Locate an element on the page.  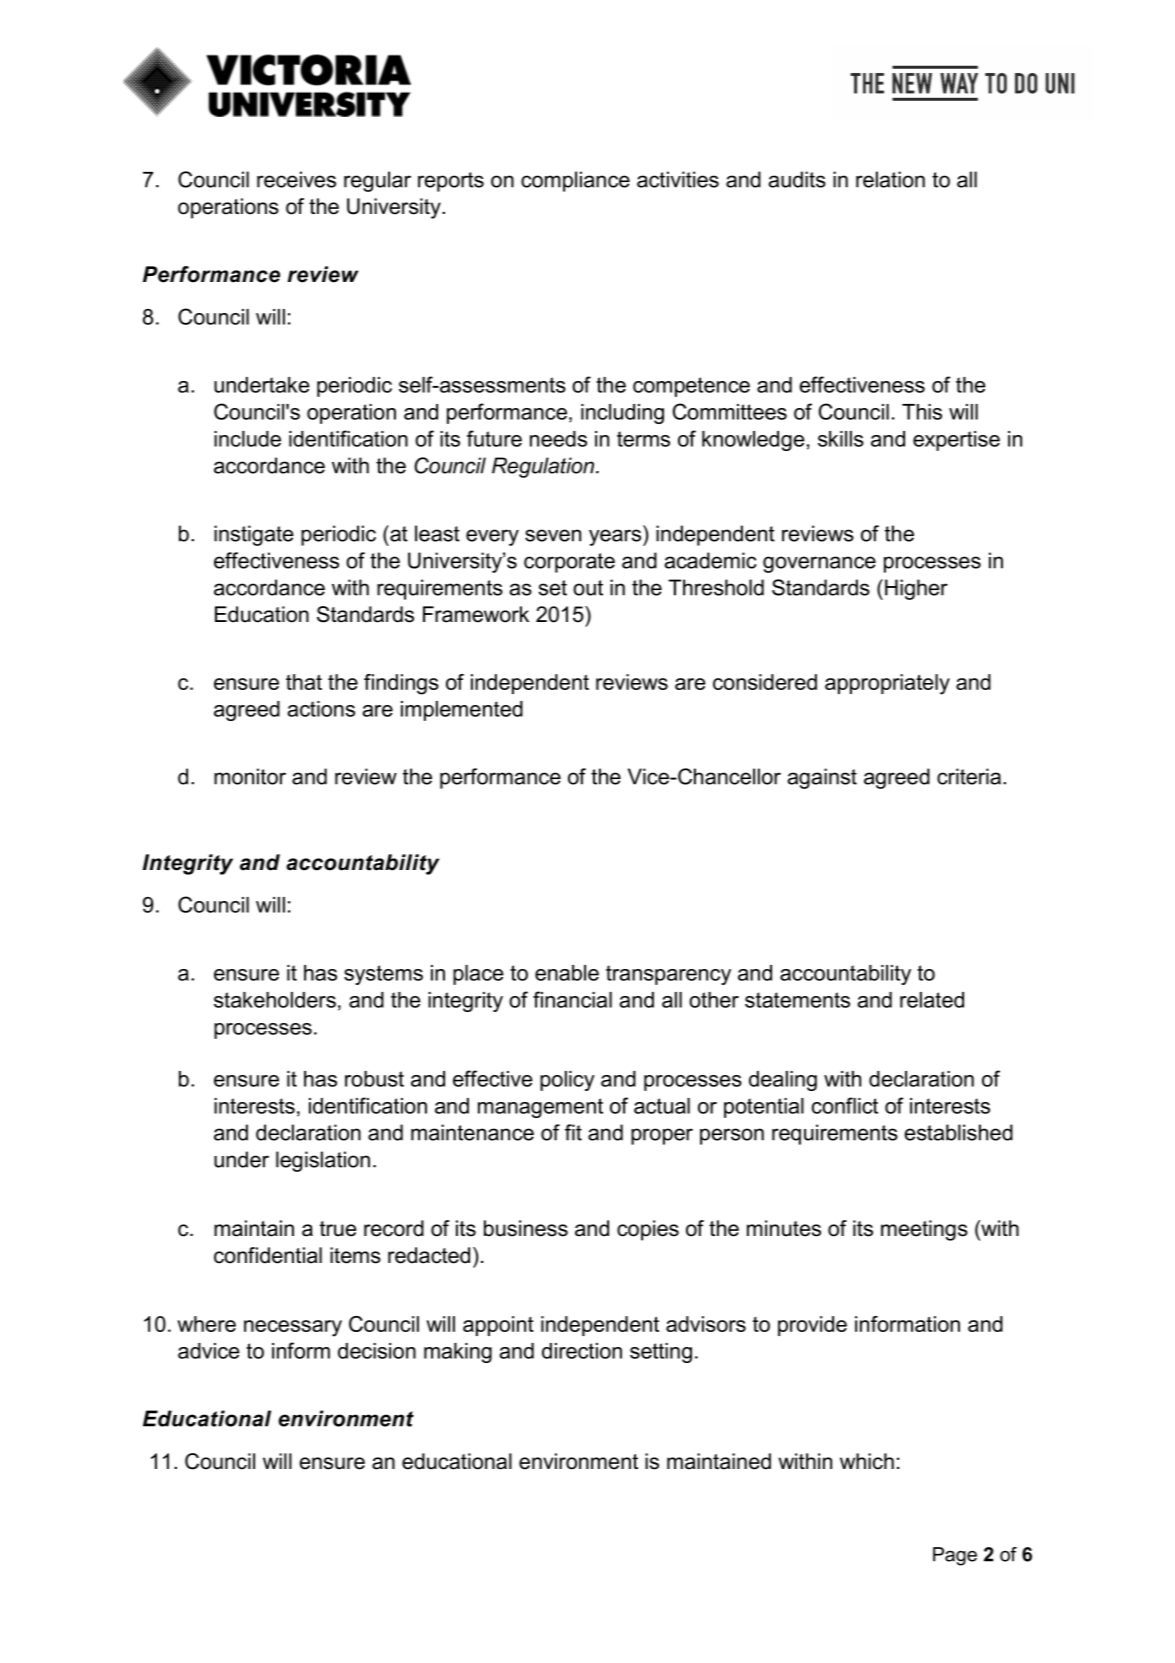
monitor is located at coordinates (250, 776).
